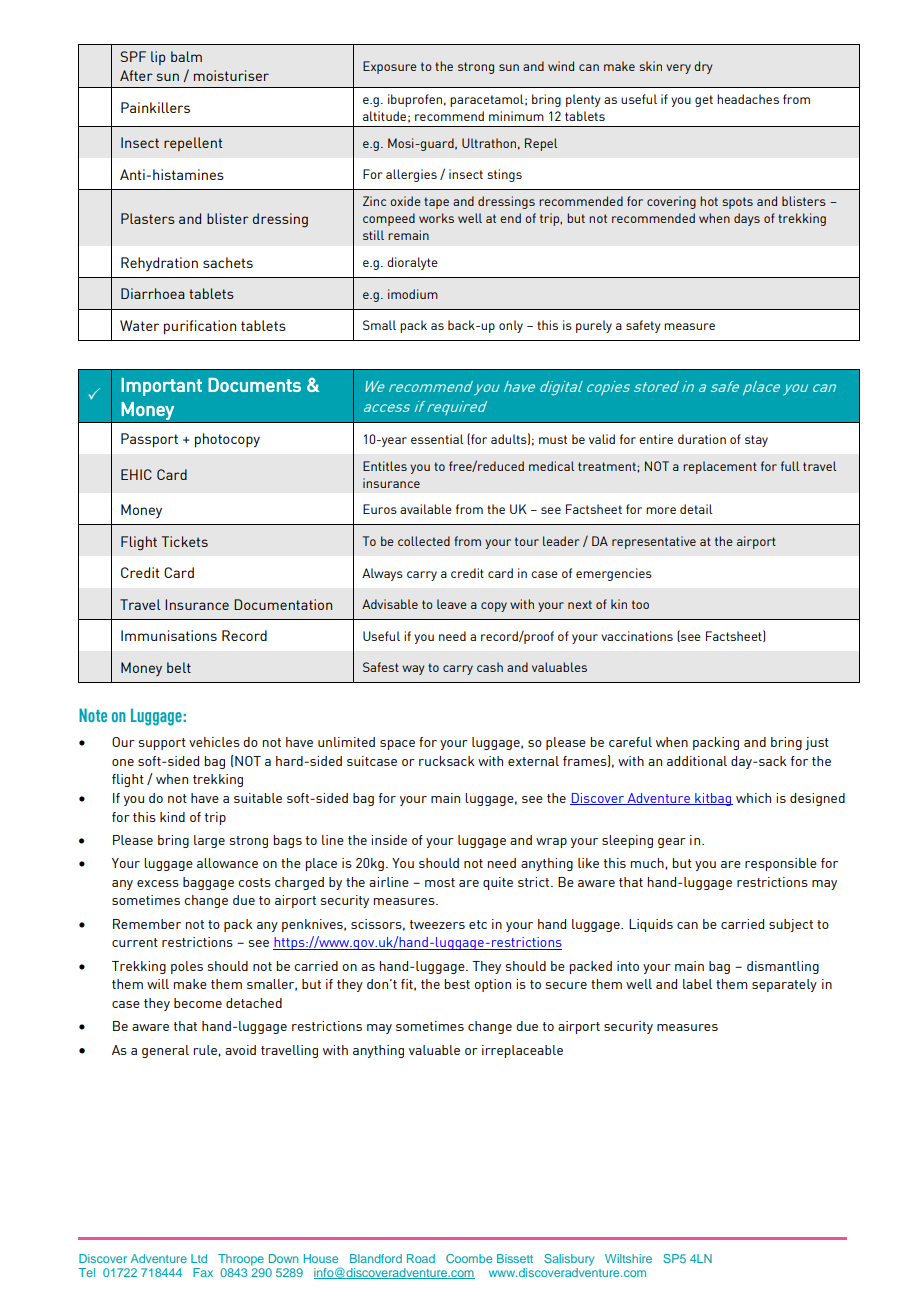 The width and height of the document is (924, 1308). Describe the element at coordinates (149, 440) in the document. I see `Passport` at that location.
